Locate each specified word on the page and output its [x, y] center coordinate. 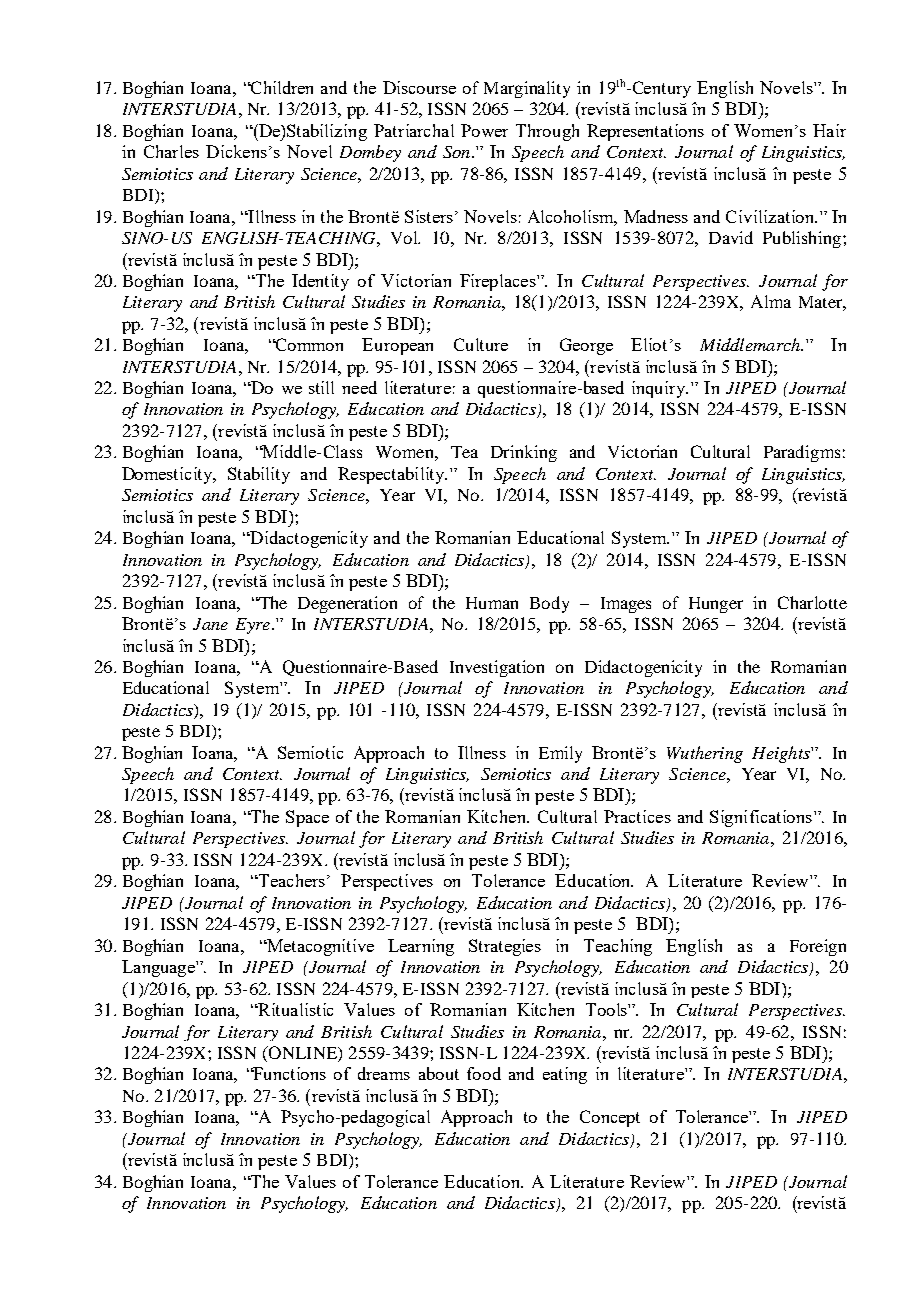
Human [492, 603]
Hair [829, 130]
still [321, 387]
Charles [171, 151]
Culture [481, 344]
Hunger [716, 605]
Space [307, 818]
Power [484, 130]
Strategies [505, 947]
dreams [384, 1073]
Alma [771, 301]
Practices [637, 816]
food [484, 1073]
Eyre [253, 626]
